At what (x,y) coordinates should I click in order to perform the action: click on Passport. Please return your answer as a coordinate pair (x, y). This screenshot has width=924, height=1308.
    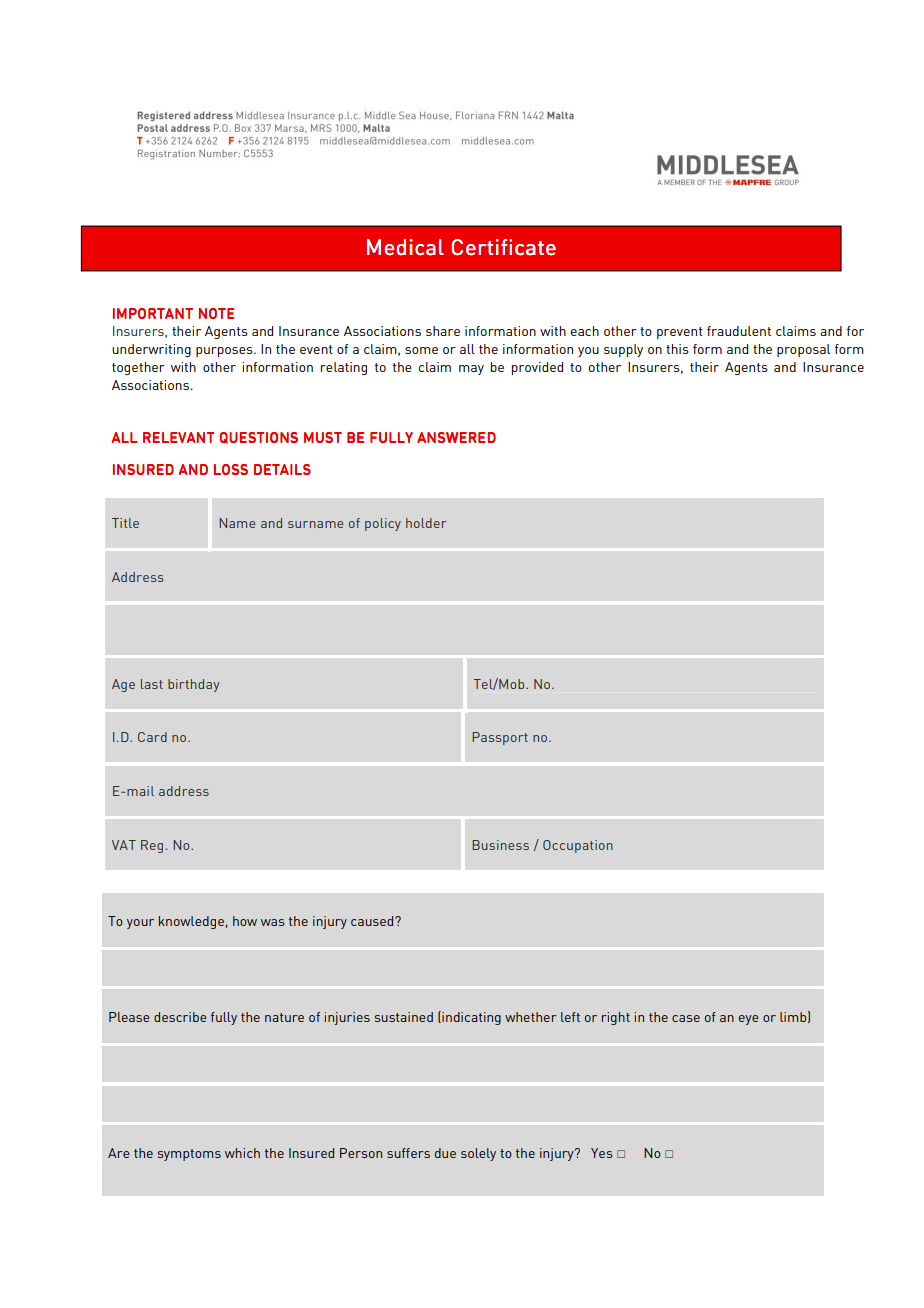
    Looking at the image, I should click on (500, 738).
